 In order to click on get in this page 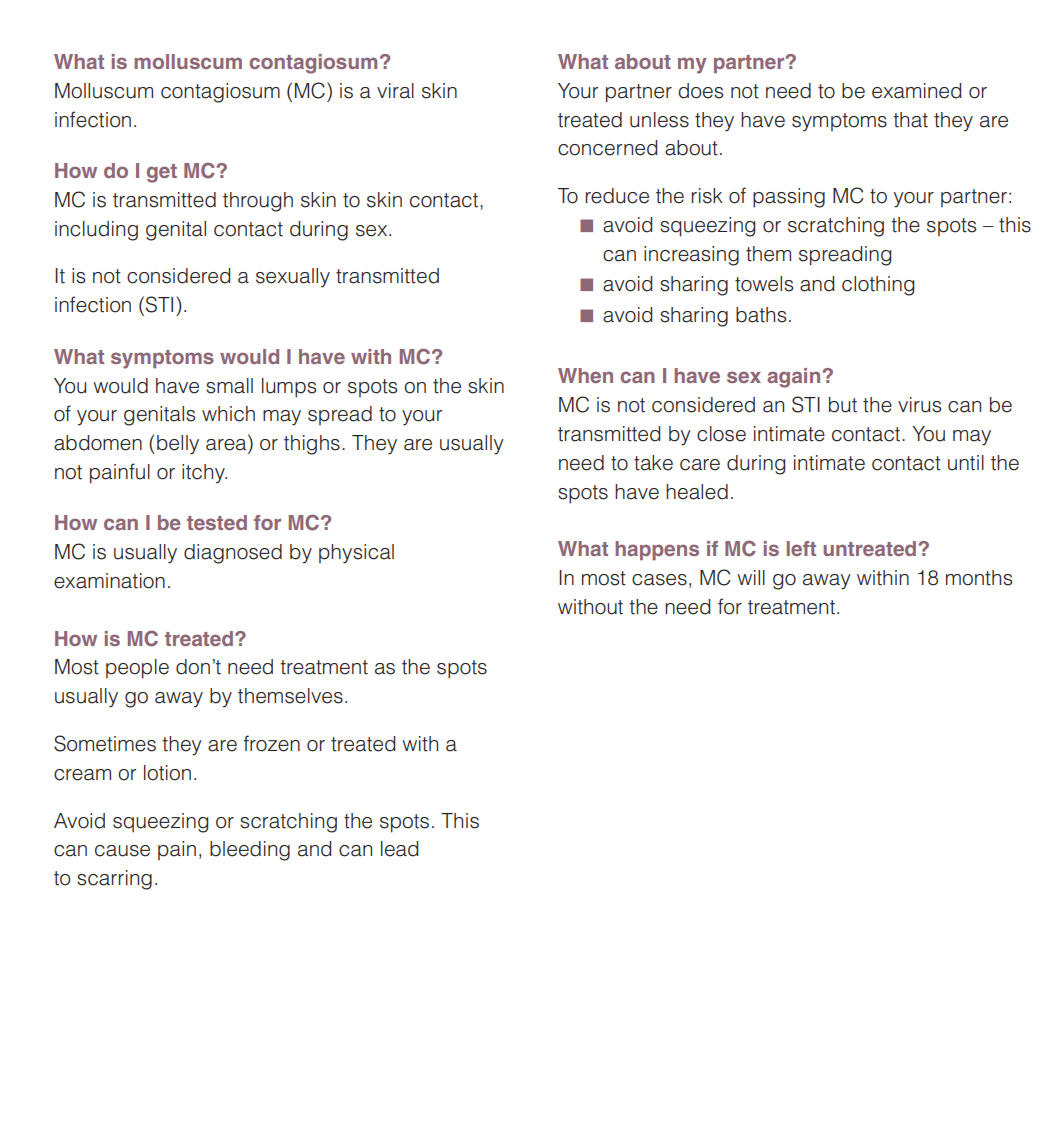, I will do `click(162, 173)`.
